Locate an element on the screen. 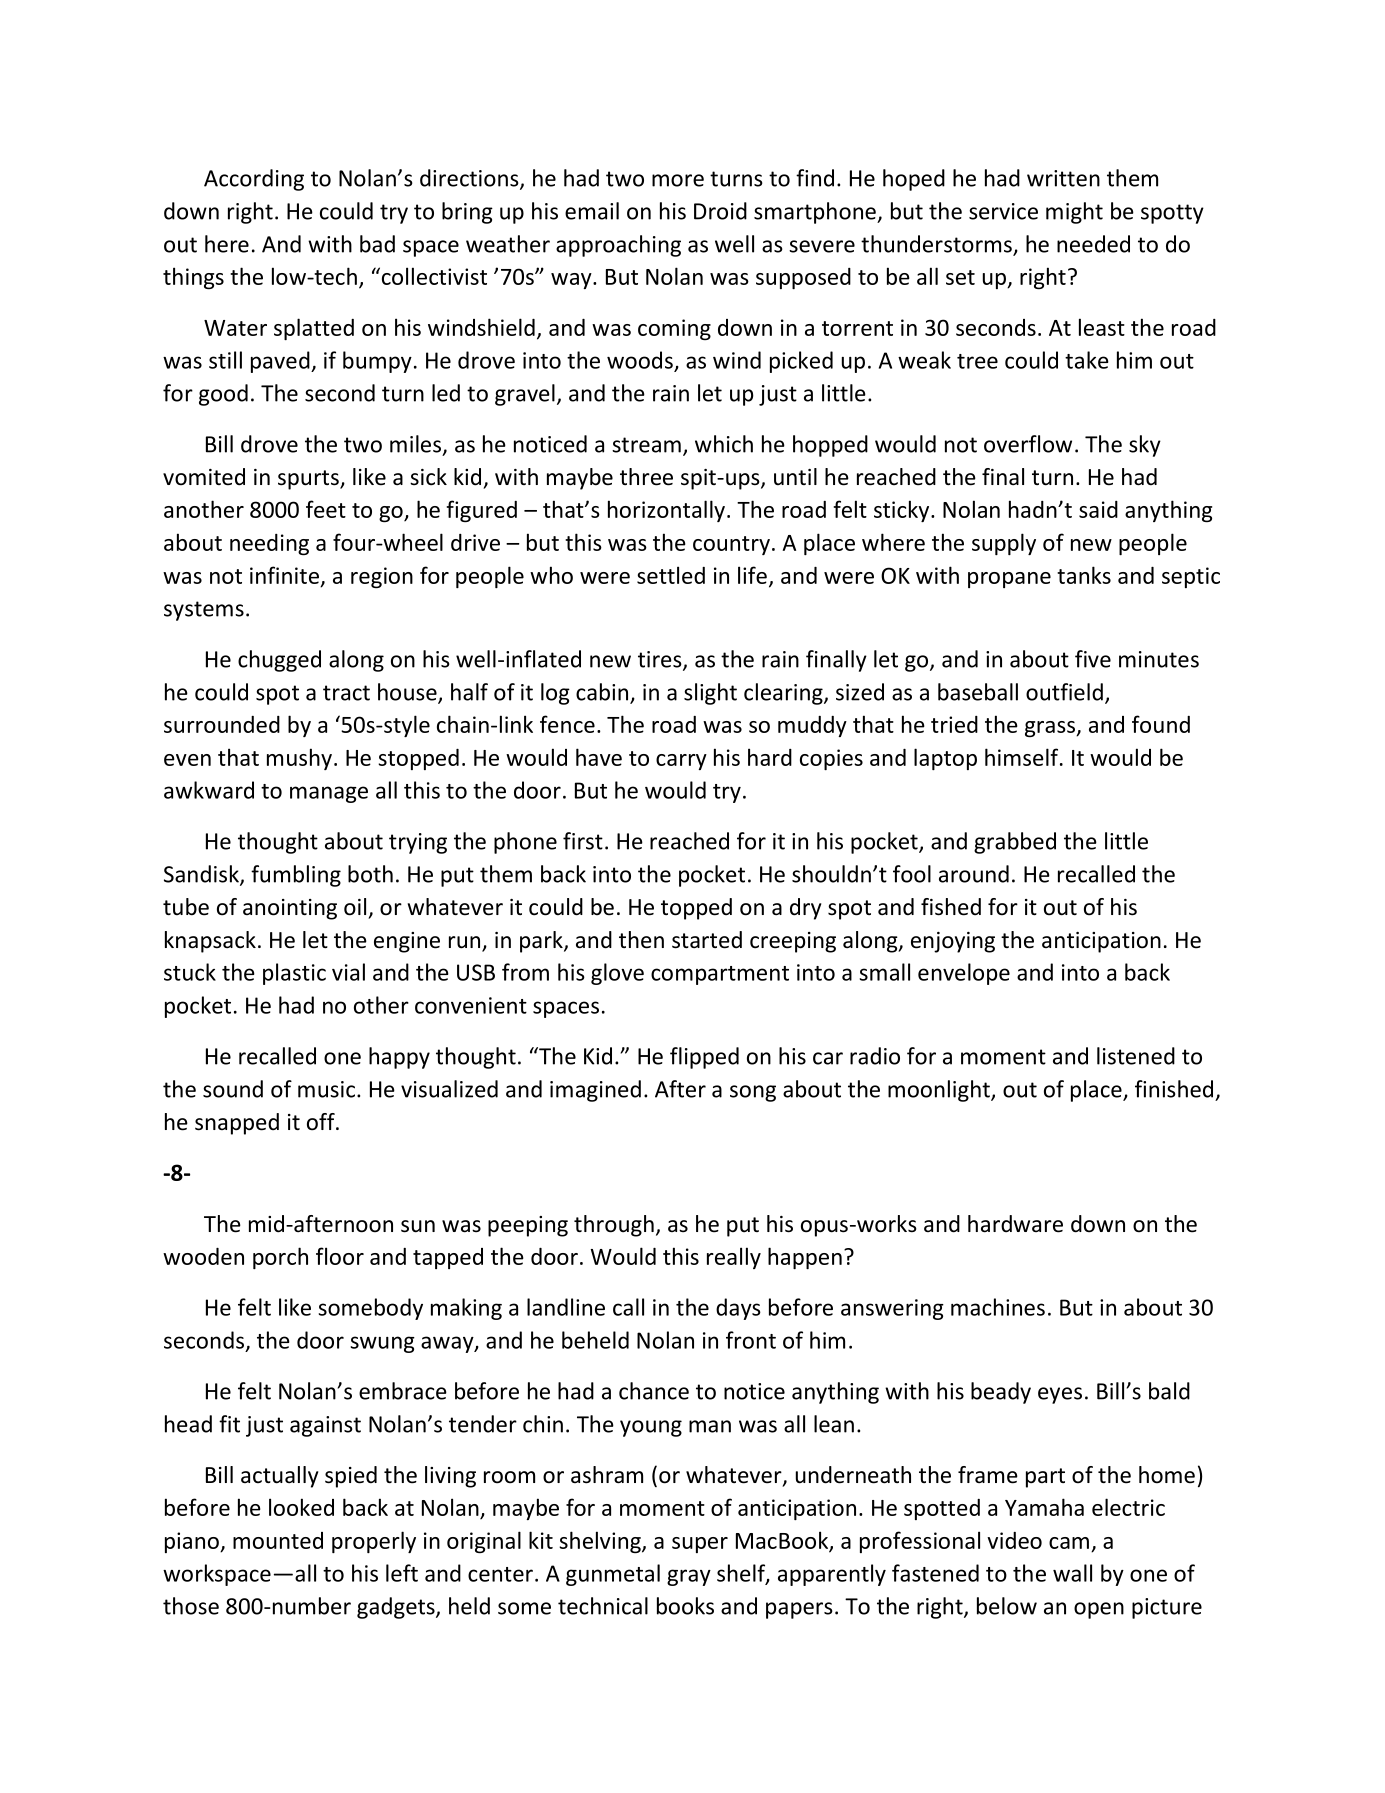  might is located at coordinates (1074, 213).
